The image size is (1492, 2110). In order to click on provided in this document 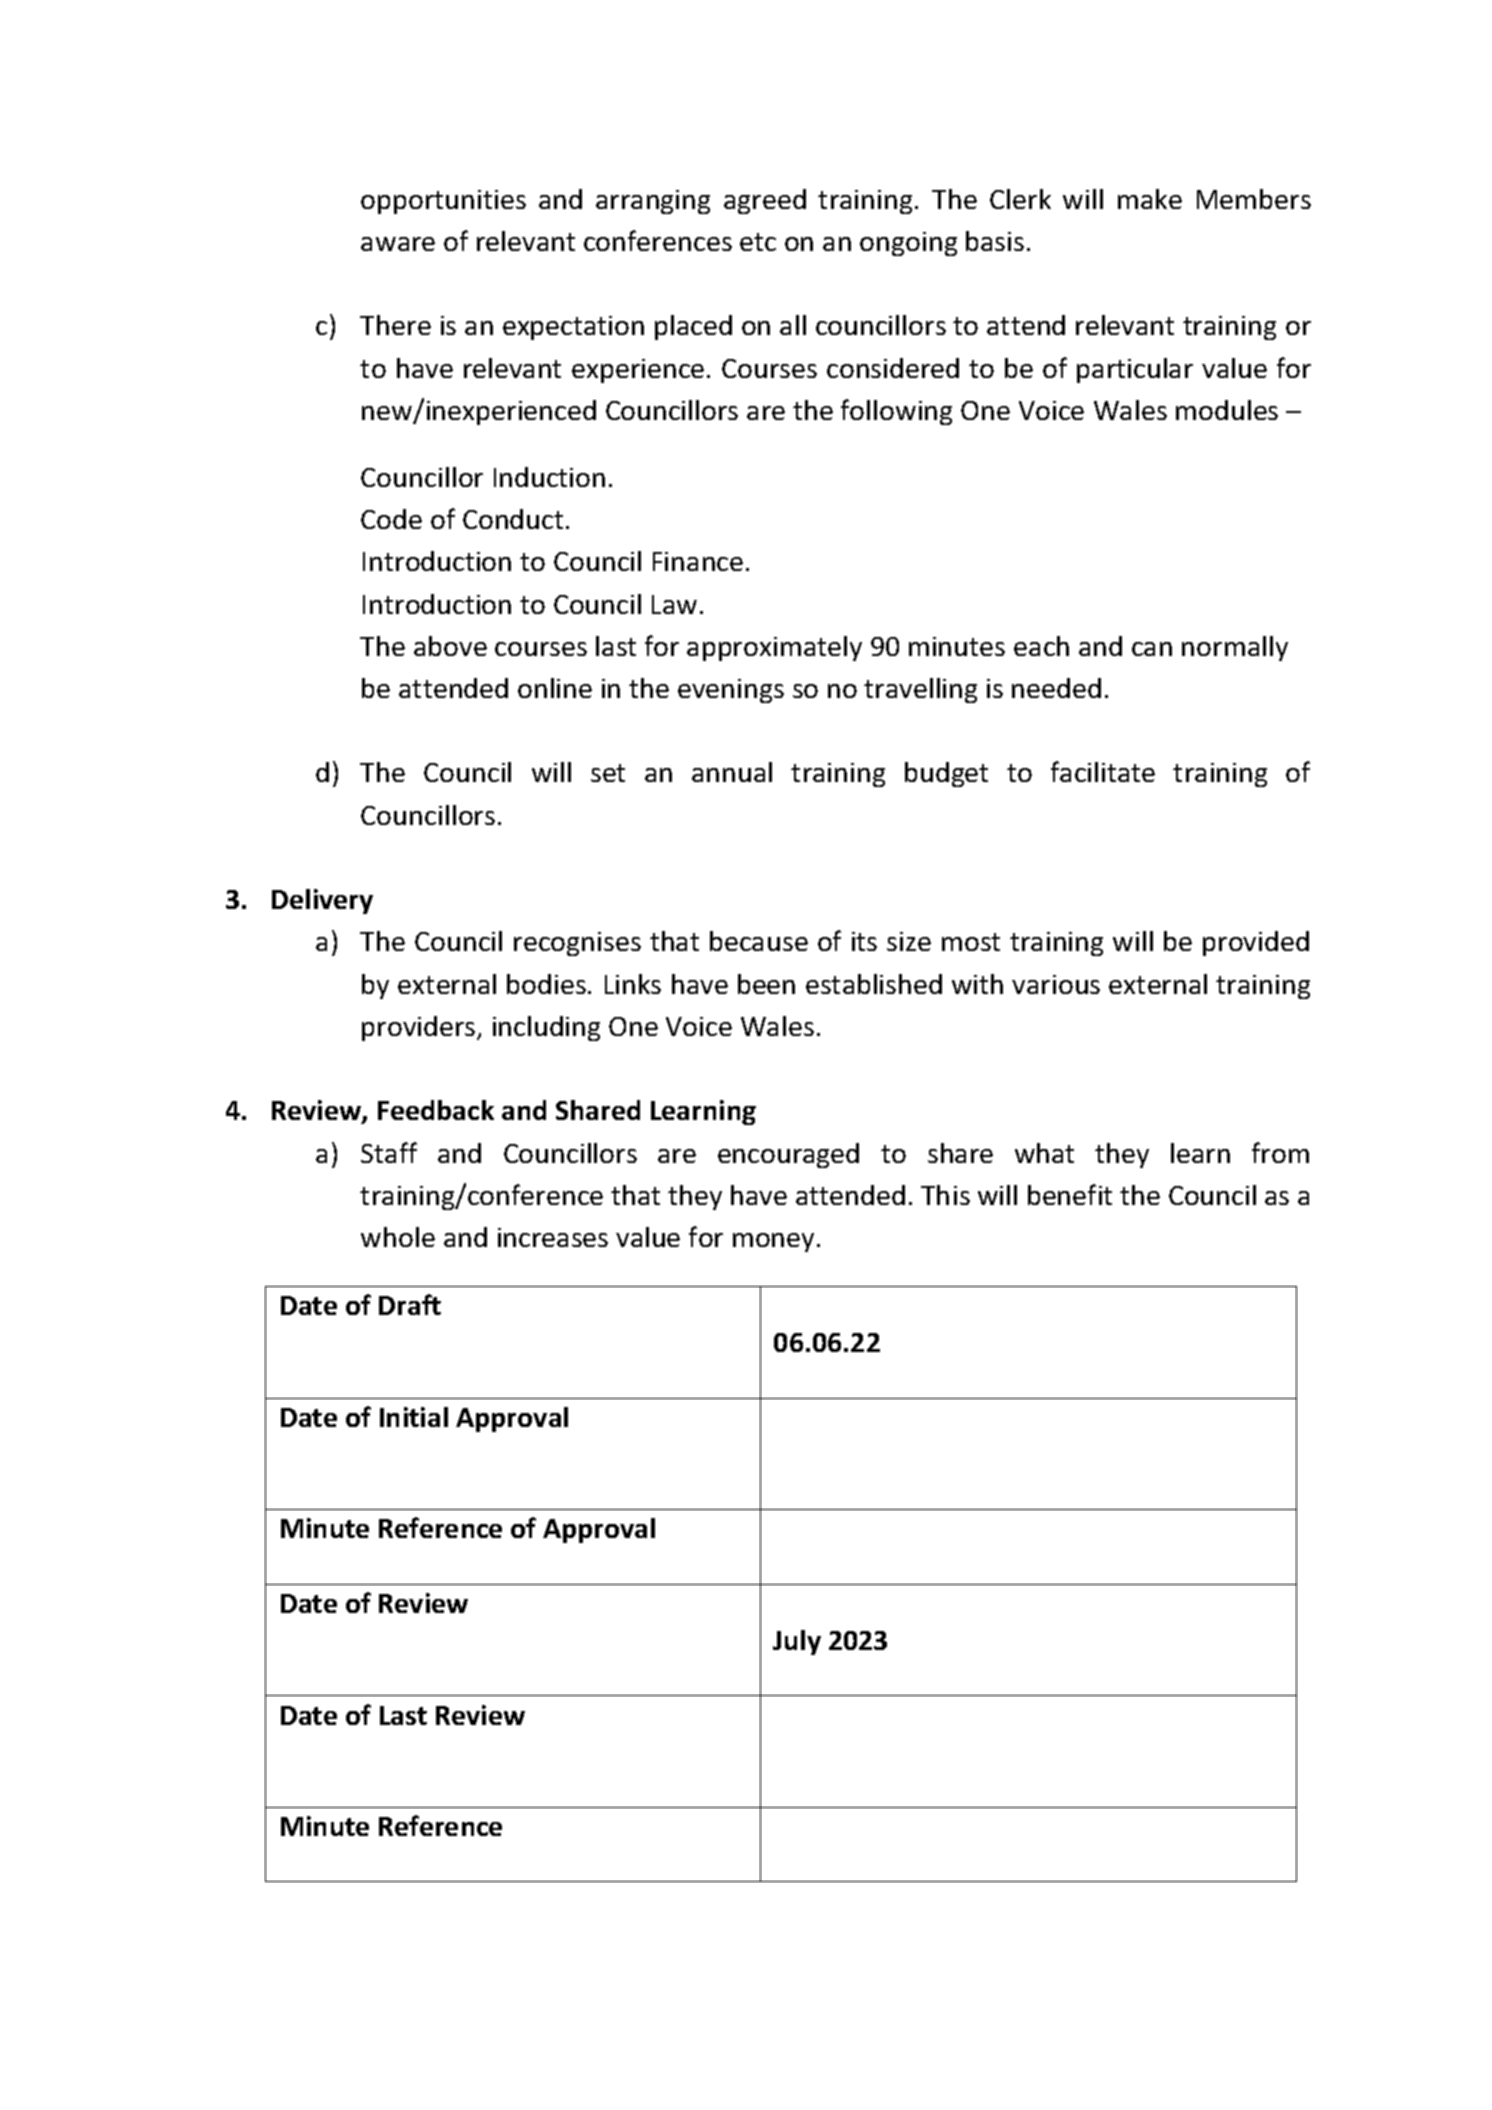, I will do `click(1256, 943)`.
